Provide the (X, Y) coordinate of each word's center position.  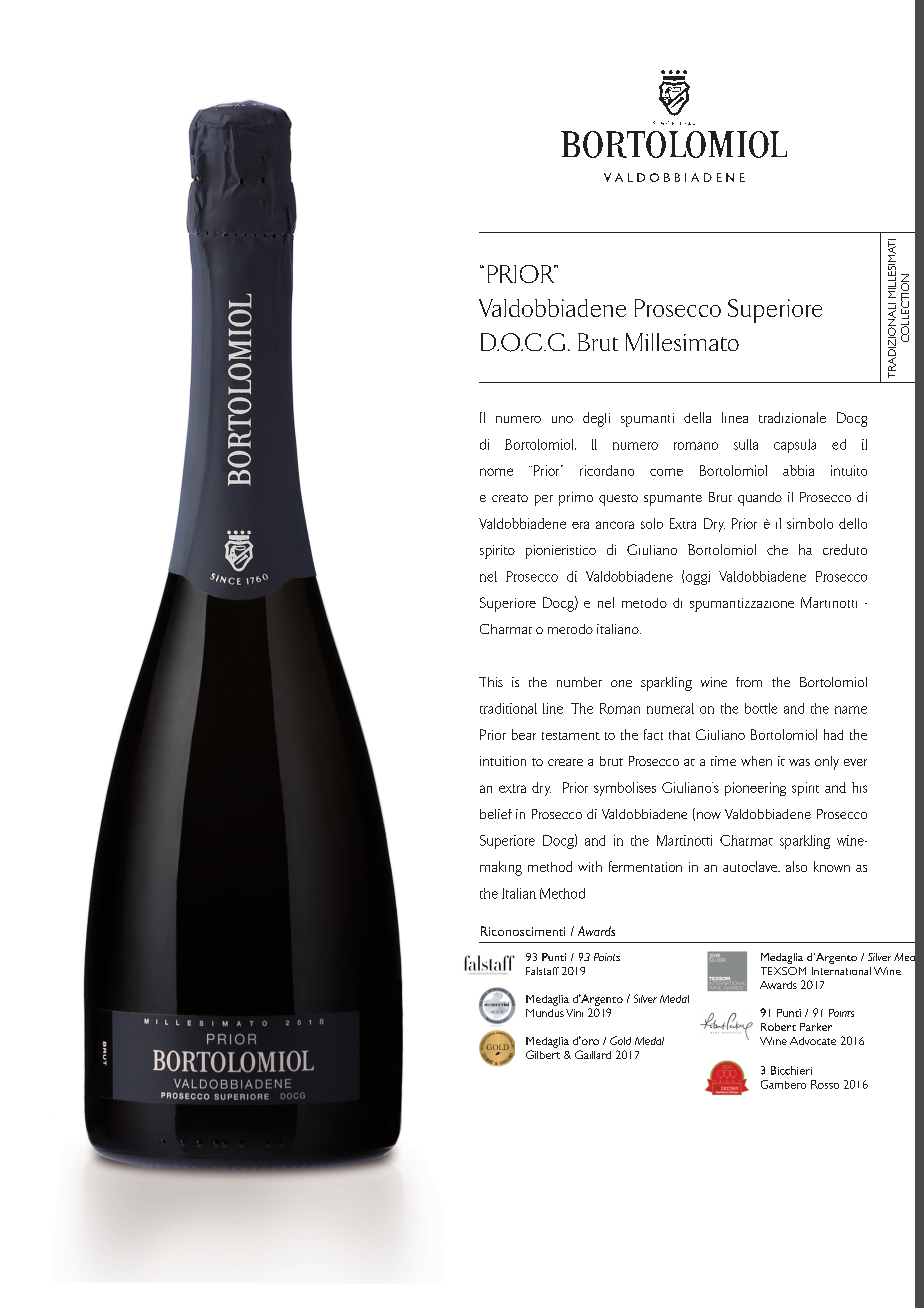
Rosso (825, 1084)
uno (562, 419)
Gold (620, 1040)
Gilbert (543, 1054)
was (799, 762)
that (679, 735)
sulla (746, 444)
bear (524, 734)
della (697, 417)
